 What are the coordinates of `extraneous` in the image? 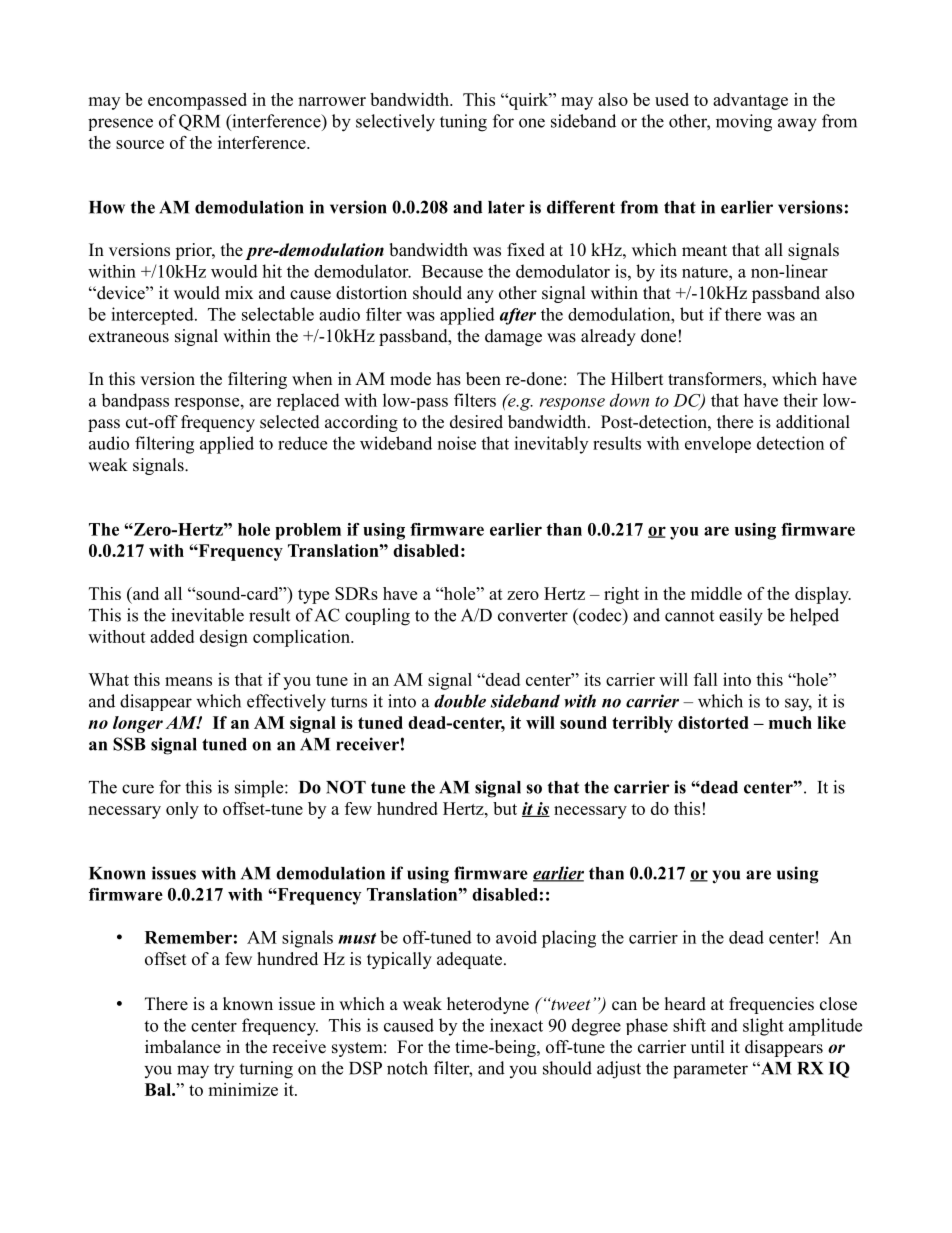 It's located at (129, 337).
